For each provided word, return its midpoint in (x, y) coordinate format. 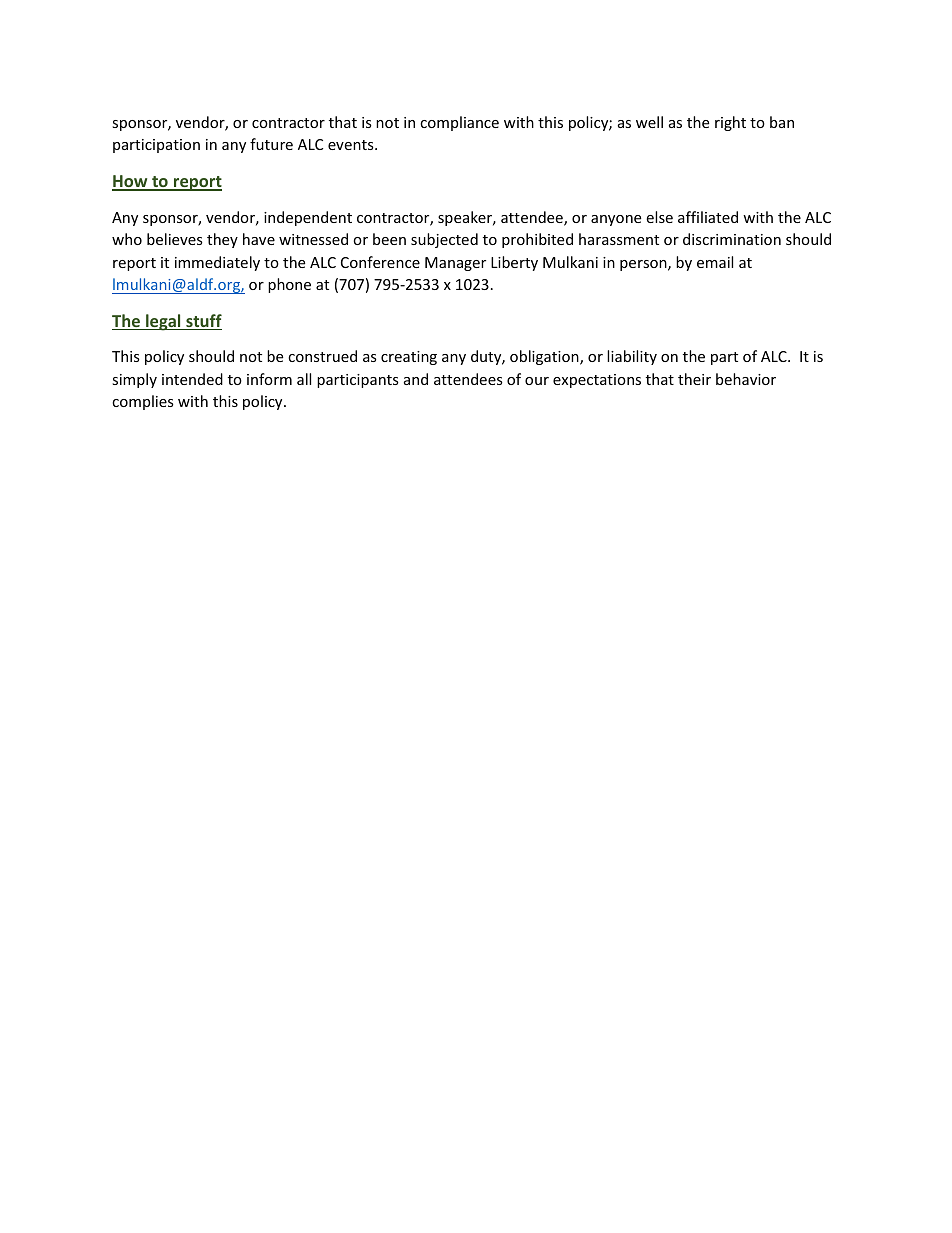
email (715, 262)
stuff (203, 322)
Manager (455, 264)
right (730, 123)
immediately (217, 263)
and (416, 379)
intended (192, 379)
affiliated (708, 217)
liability (632, 357)
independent (308, 218)
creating (409, 358)
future (271, 144)
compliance (459, 123)
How (131, 182)
